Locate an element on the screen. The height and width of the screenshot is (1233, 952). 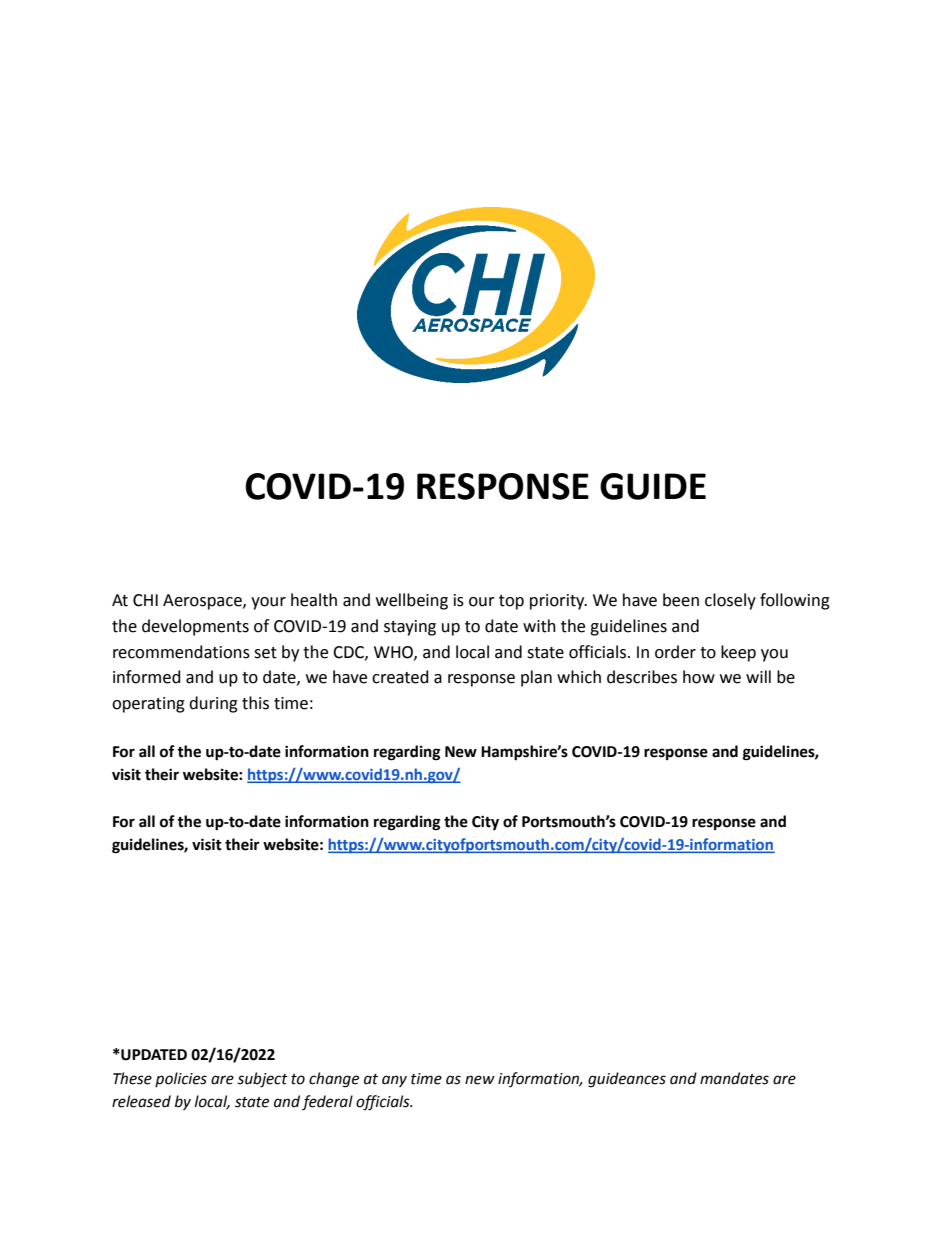
closely is located at coordinates (730, 601).
